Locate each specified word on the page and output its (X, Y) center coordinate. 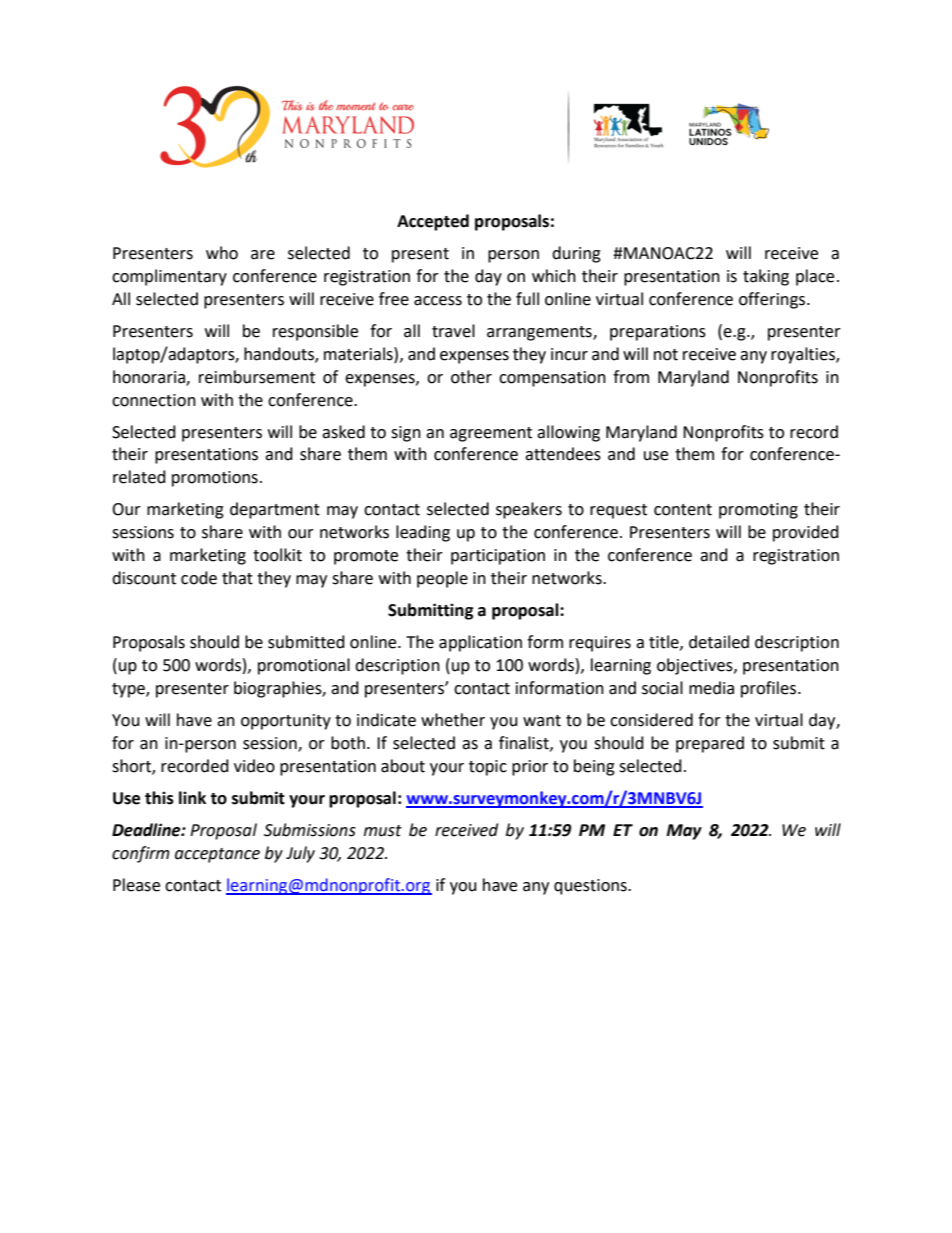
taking (766, 277)
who (222, 253)
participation (498, 557)
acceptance (217, 855)
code (199, 578)
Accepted (433, 222)
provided (806, 533)
